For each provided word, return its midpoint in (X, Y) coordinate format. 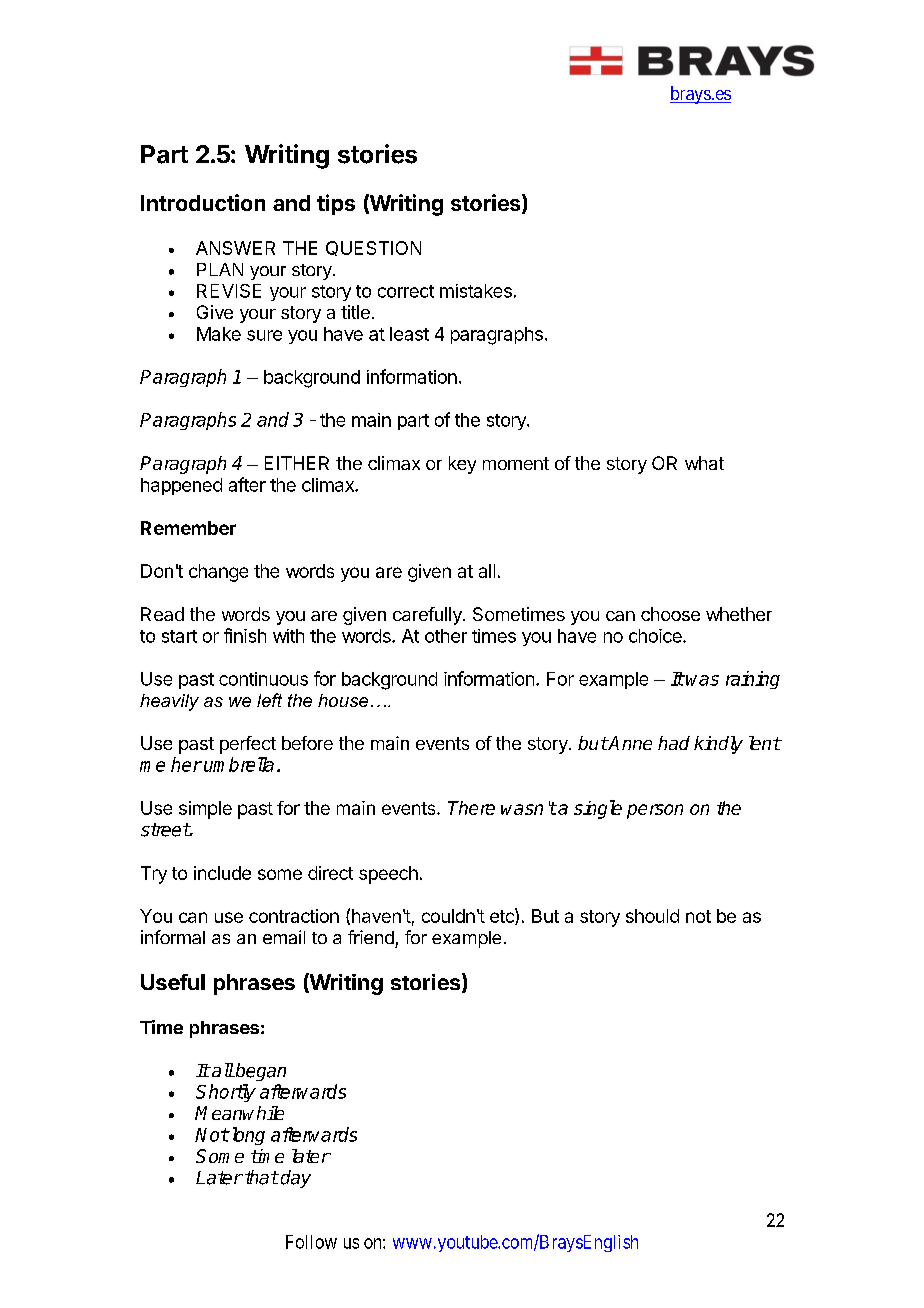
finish (245, 635)
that (262, 1177)
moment (516, 463)
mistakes (476, 291)
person (655, 811)
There (471, 808)
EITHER (297, 463)
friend (371, 937)
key (462, 465)
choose (670, 614)
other (446, 636)
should (652, 916)
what (704, 463)
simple (205, 810)
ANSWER (235, 248)
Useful (173, 982)
